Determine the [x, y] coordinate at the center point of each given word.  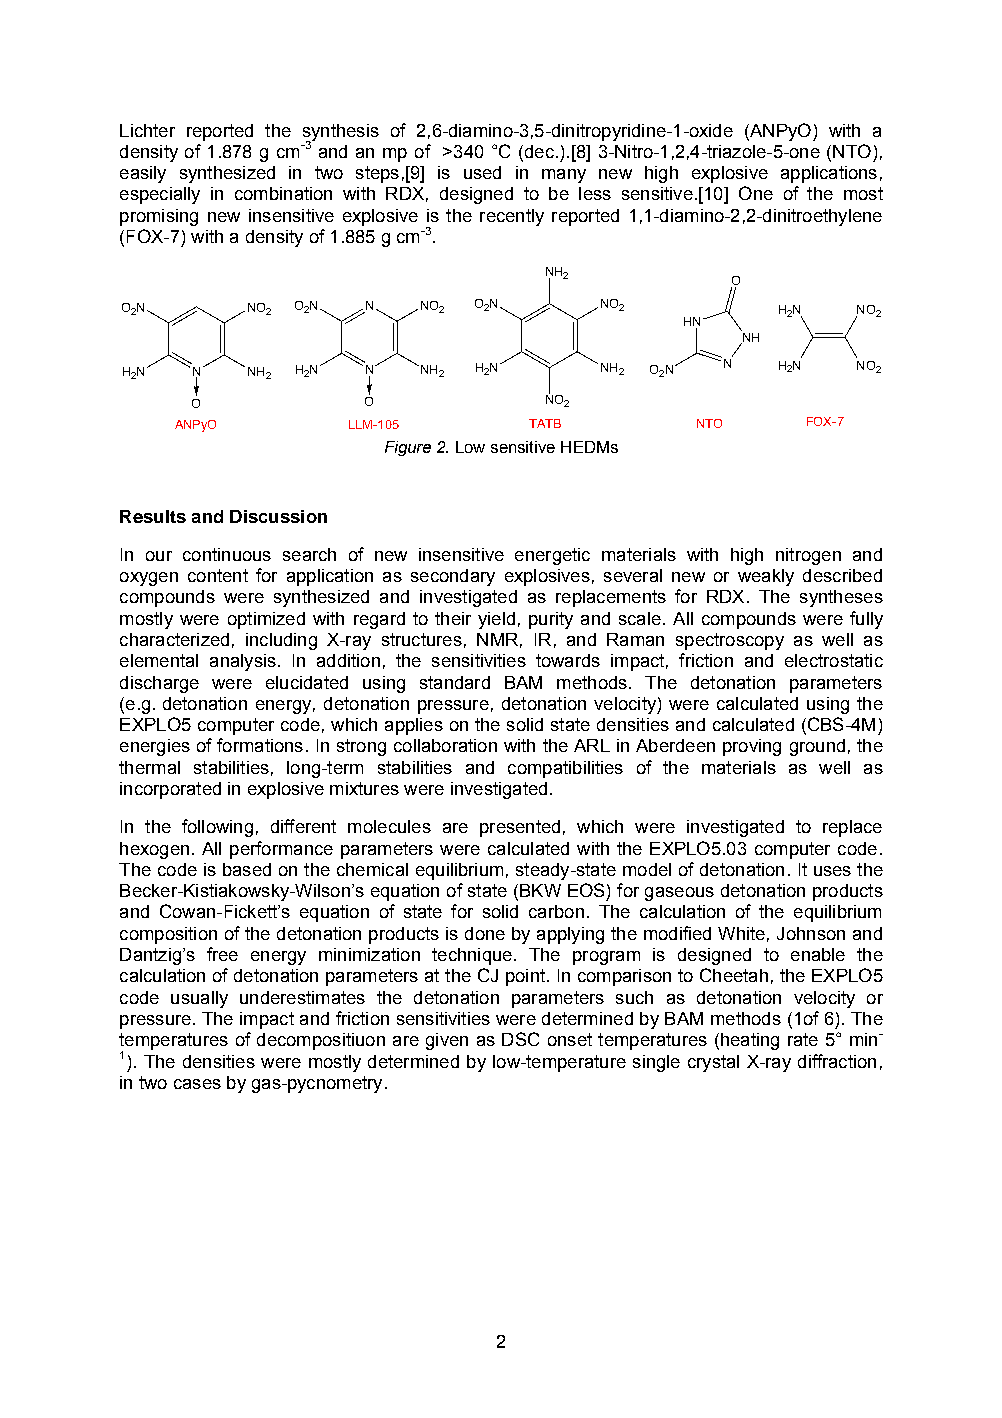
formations [260, 745]
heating [750, 1041]
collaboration [445, 745]
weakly [766, 577]
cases [197, 1084]
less [595, 193]
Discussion [278, 516]
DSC [520, 1039]
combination [283, 193]
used [482, 172]
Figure [408, 448]
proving [752, 747]
